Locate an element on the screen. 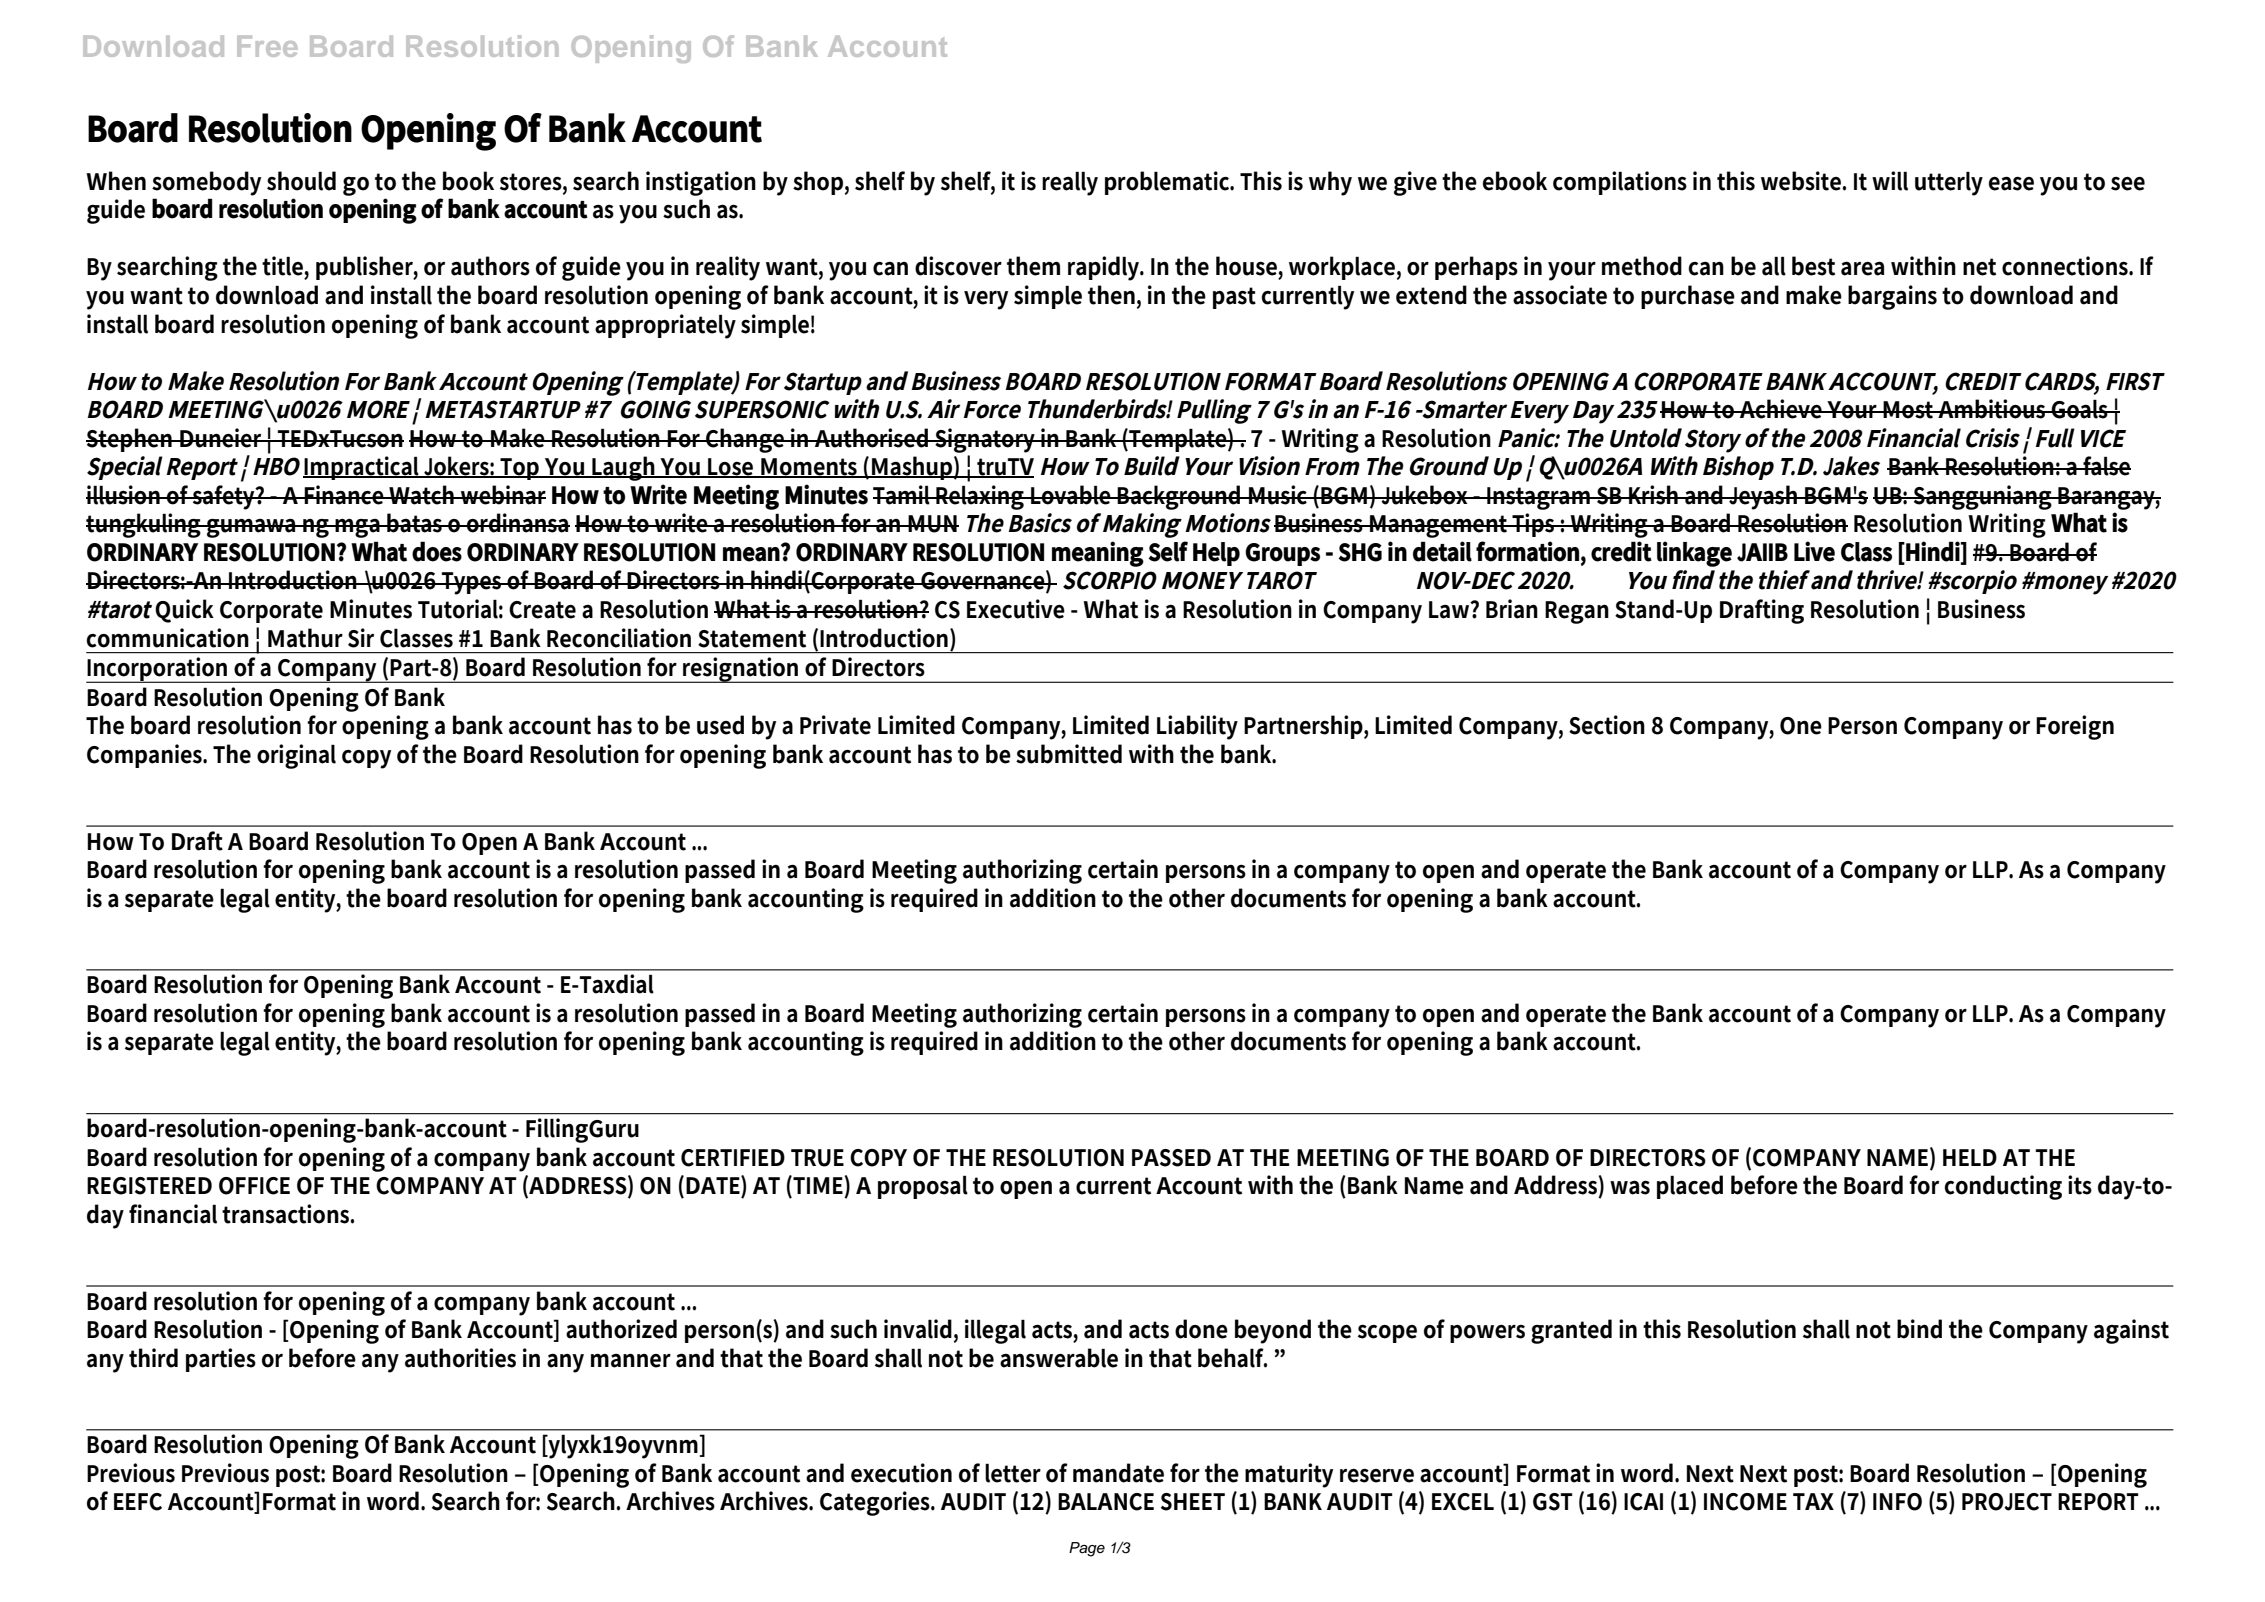 The height and width of the screenshot is (1602, 2265). will is located at coordinates (1890, 181).
